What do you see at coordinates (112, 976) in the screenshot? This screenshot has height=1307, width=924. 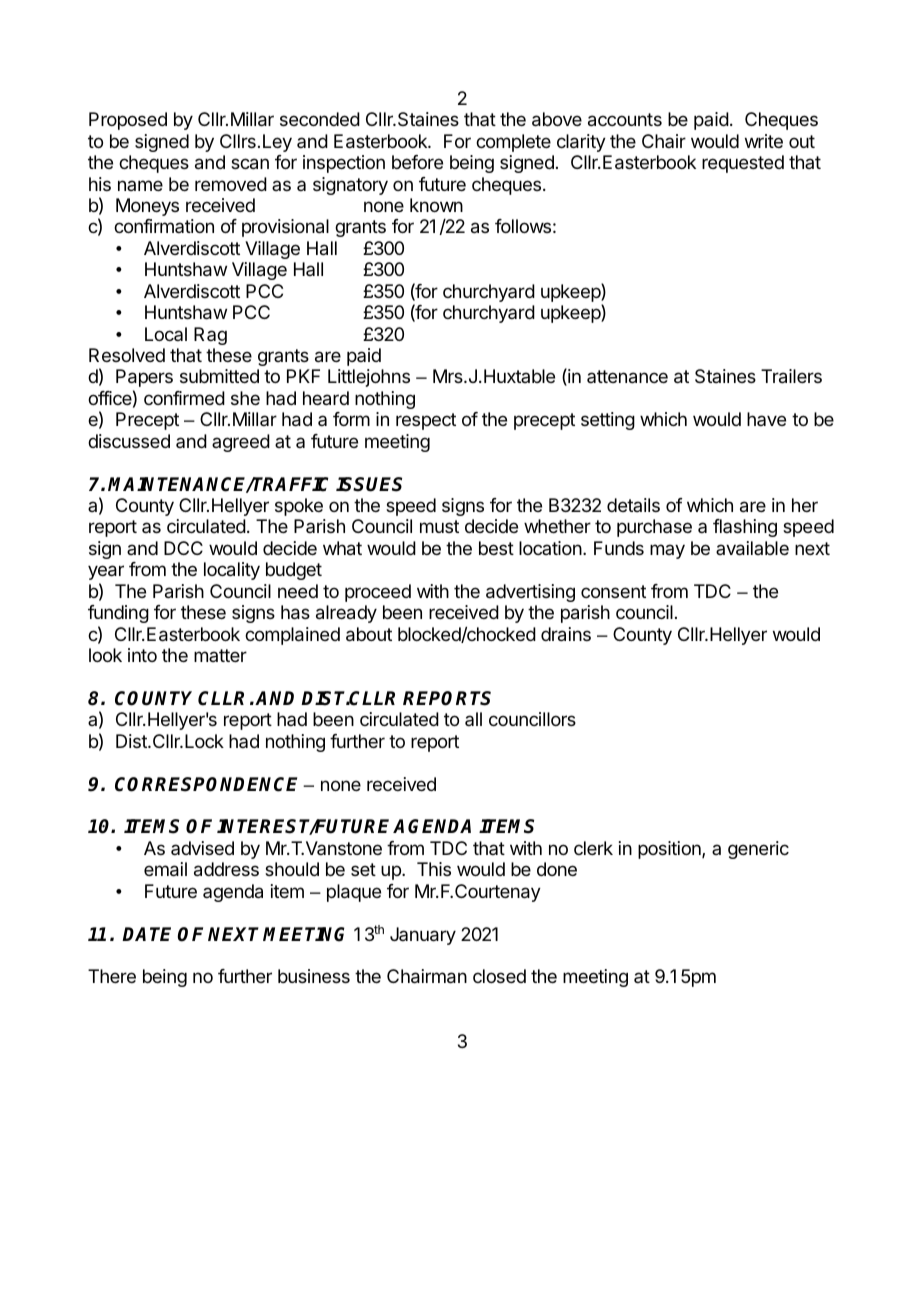 I see `There` at bounding box center [112, 976].
